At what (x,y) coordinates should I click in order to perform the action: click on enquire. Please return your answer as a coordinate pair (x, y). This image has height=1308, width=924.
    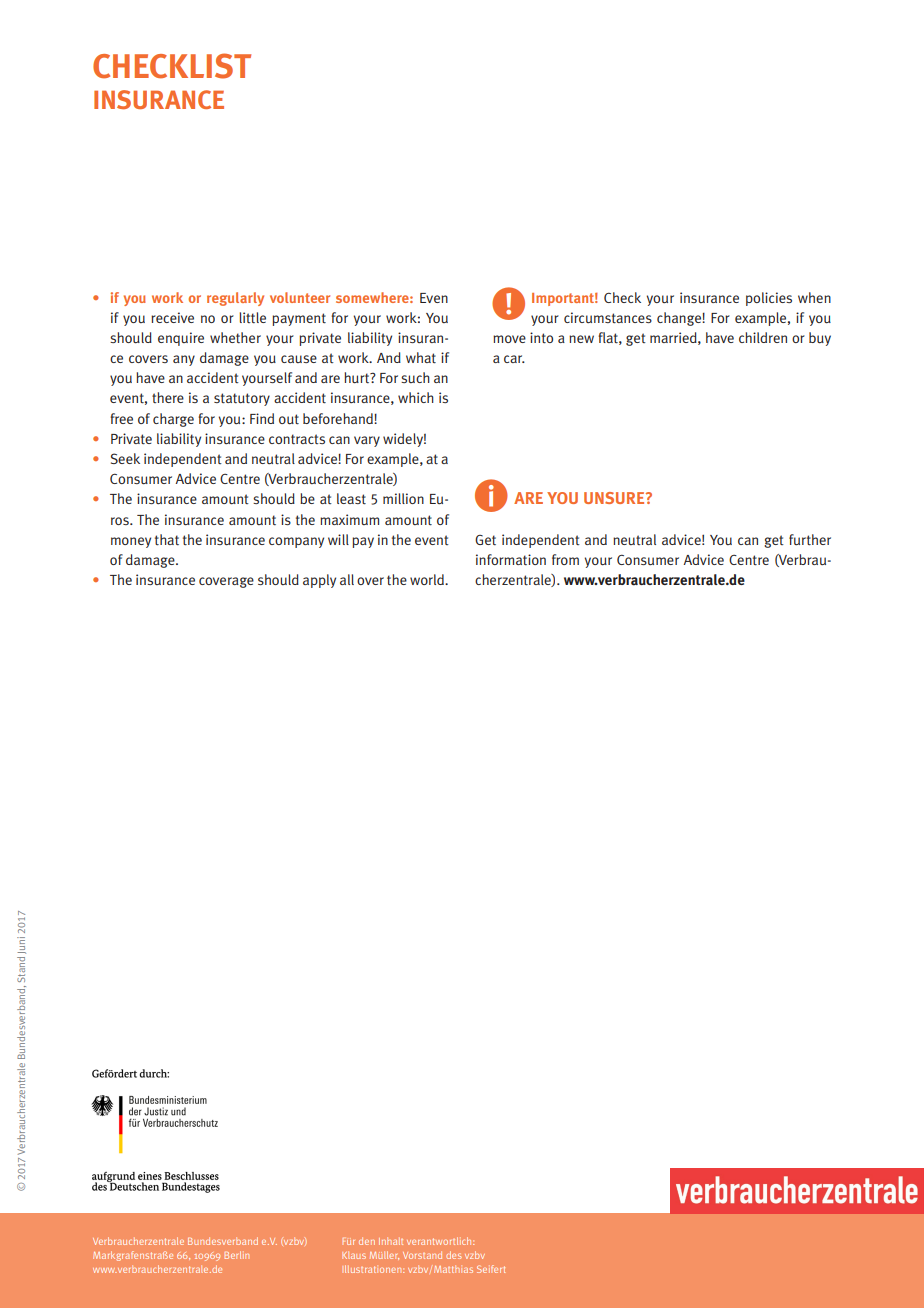
    Looking at the image, I should click on (181, 339).
